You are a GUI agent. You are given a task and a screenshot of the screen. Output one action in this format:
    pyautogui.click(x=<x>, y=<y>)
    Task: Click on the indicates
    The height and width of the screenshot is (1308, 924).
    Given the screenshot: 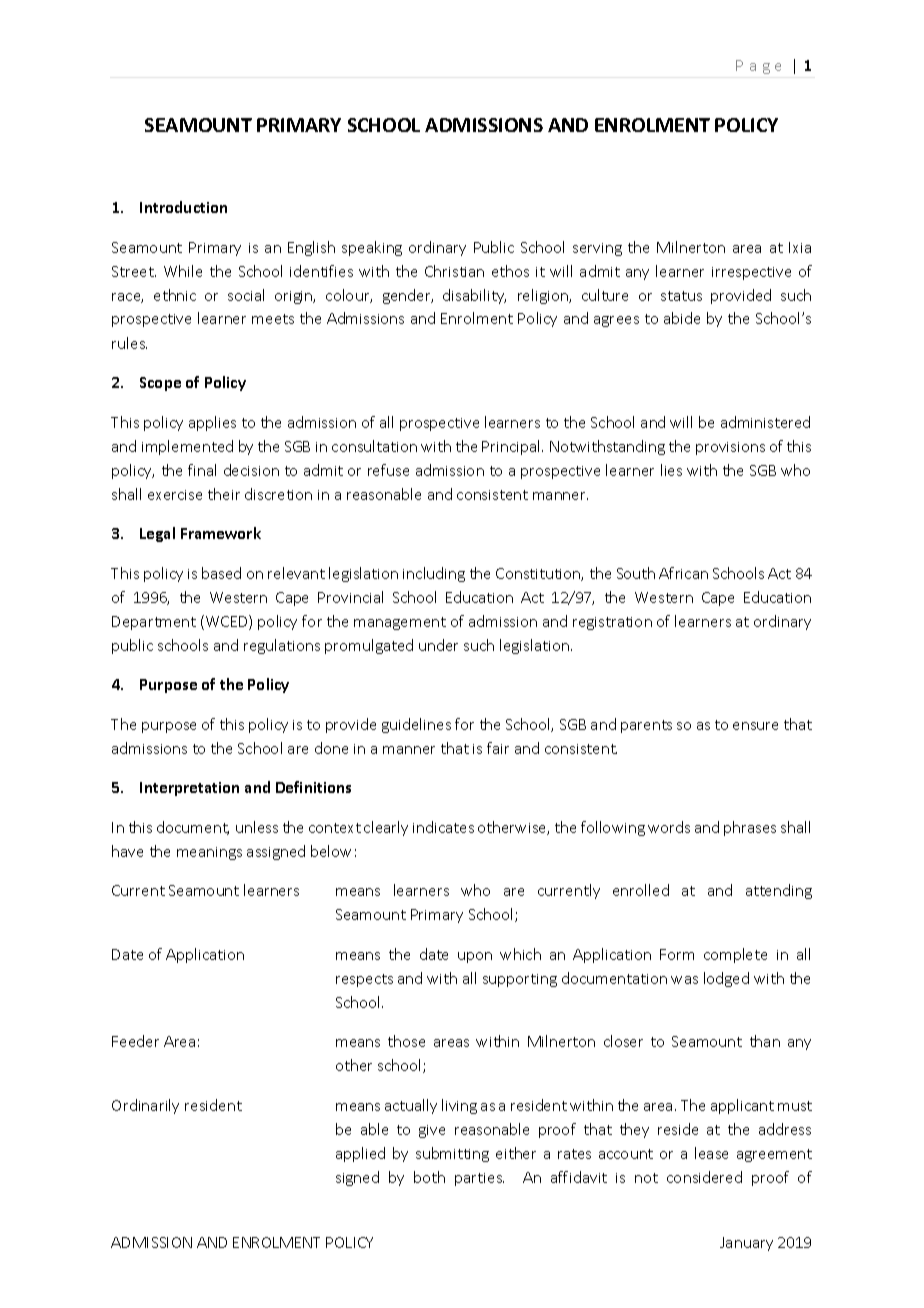 What is the action you would take?
    pyautogui.click(x=443, y=827)
